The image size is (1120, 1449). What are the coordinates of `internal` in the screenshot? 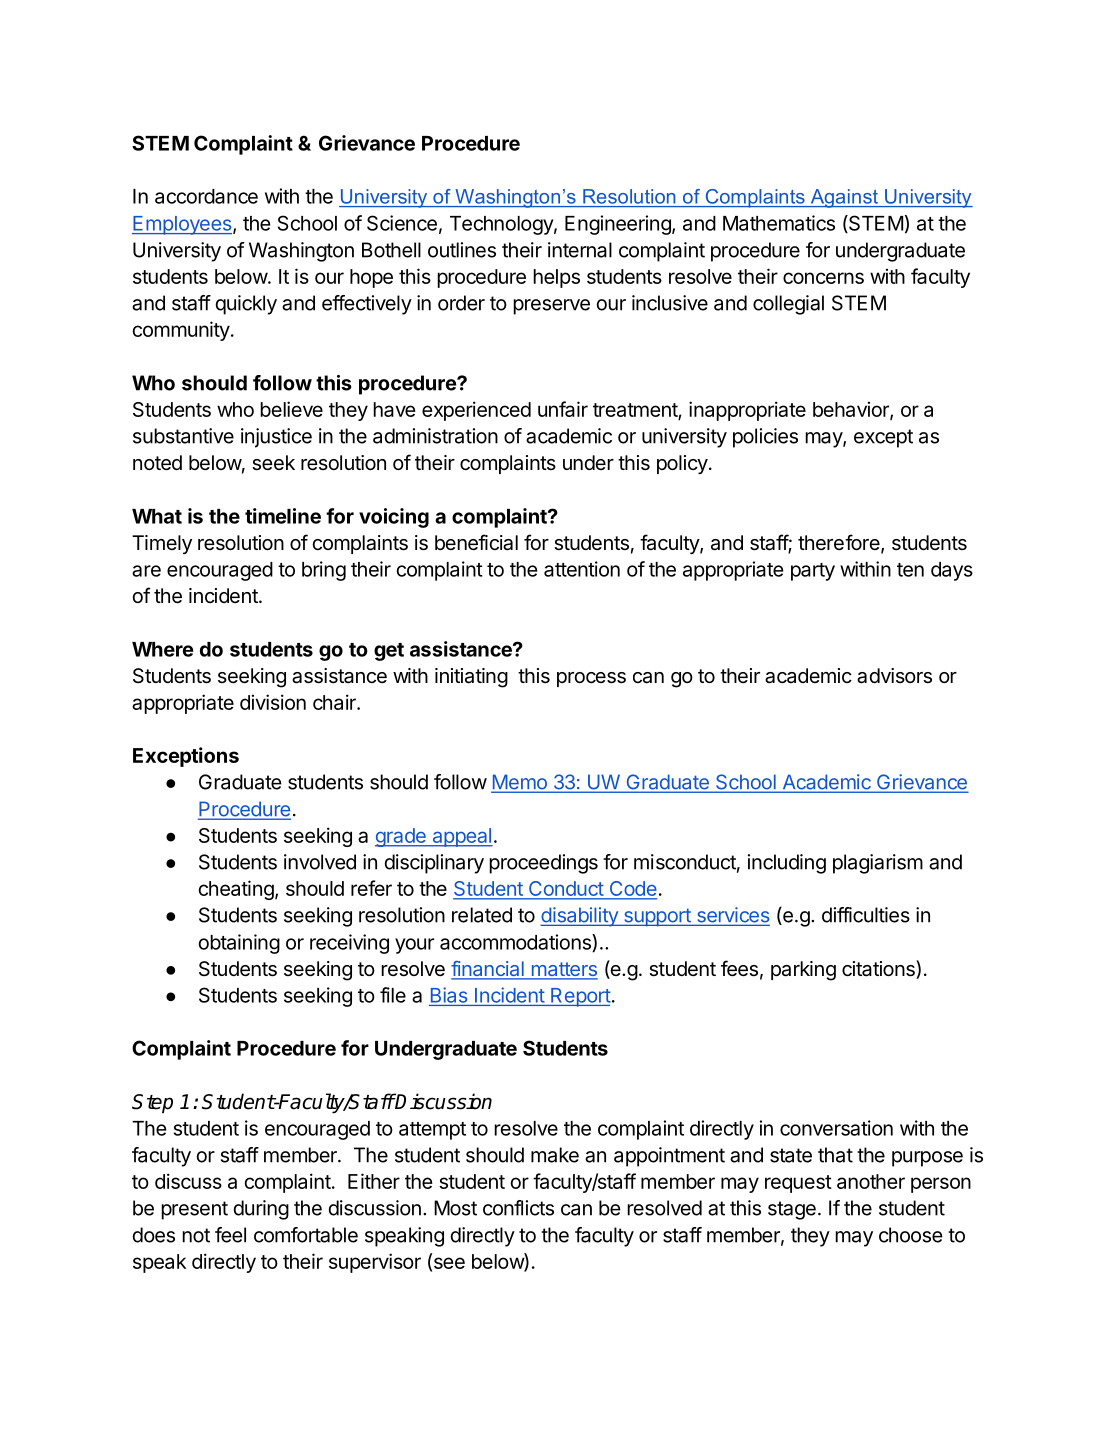 It's located at (580, 250).
